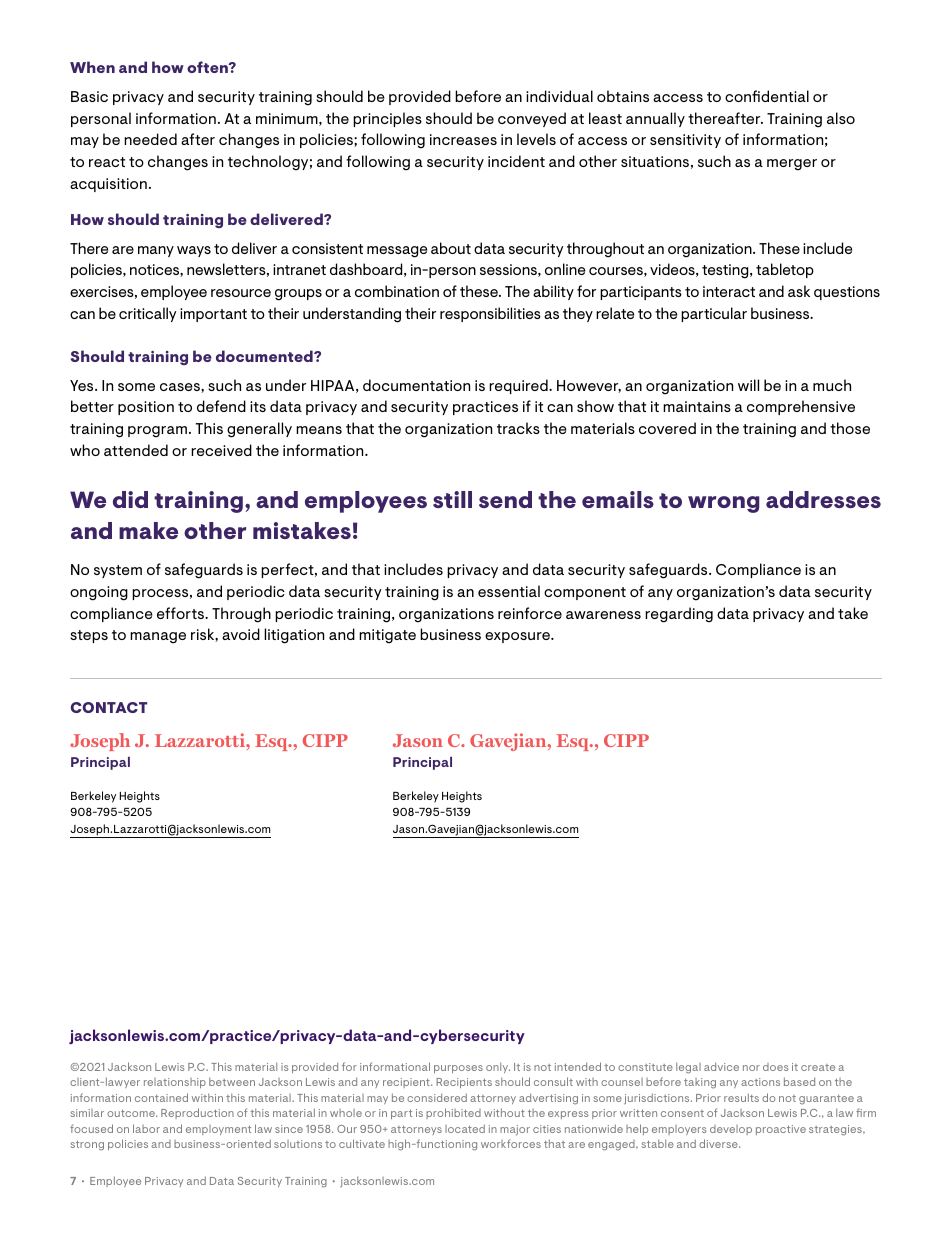  I want to click on often, so click(208, 67).
